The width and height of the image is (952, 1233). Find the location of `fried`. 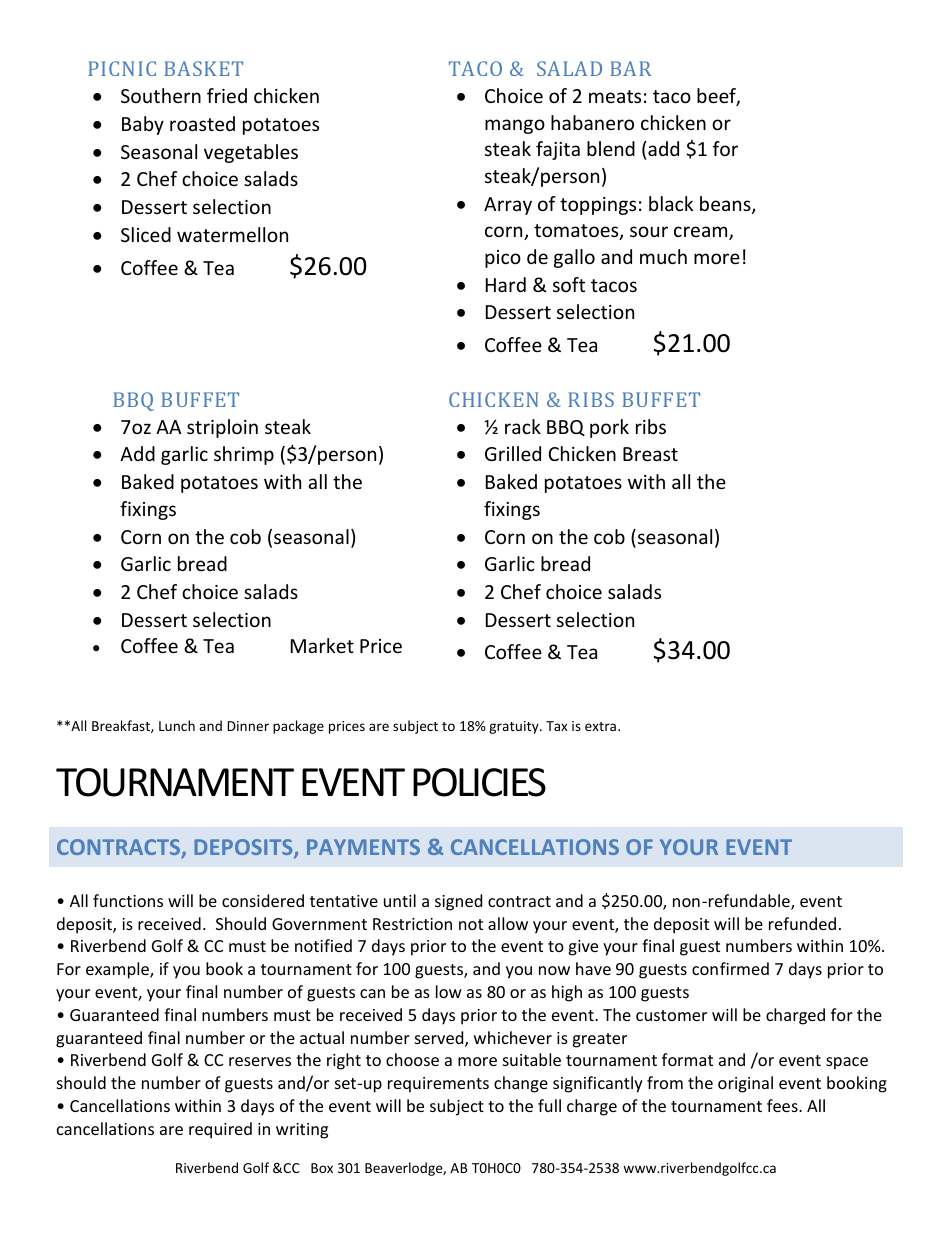

fried is located at coordinates (227, 95).
